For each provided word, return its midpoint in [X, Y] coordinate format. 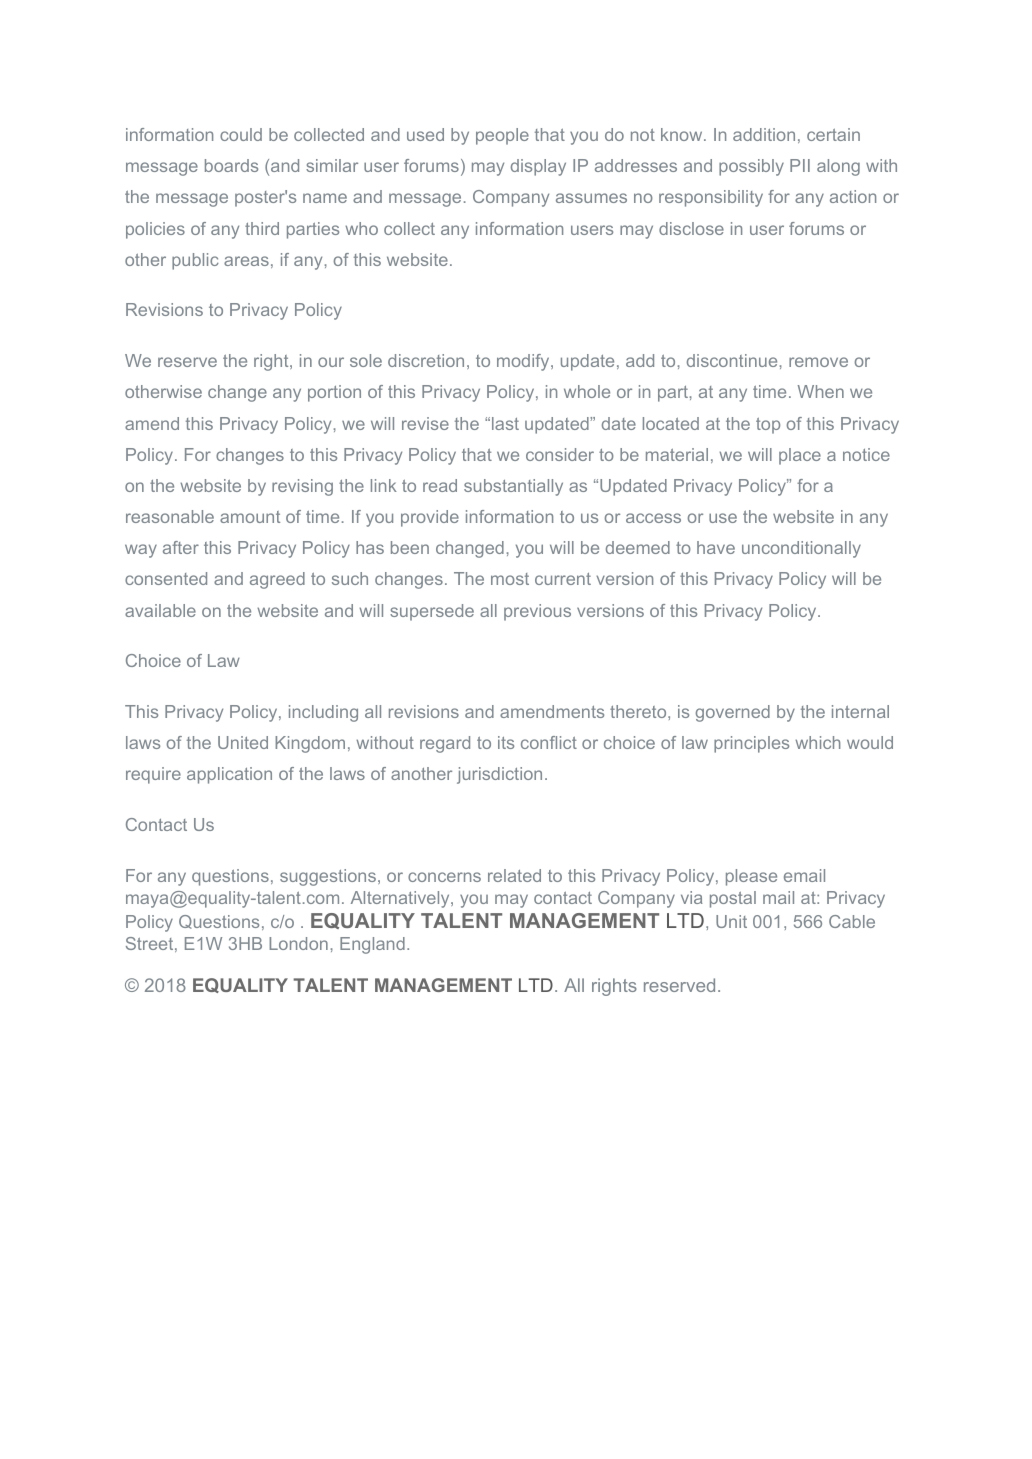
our [331, 362]
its [506, 742]
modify [524, 362]
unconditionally [801, 549]
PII [800, 165]
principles [751, 744]
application [229, 775]
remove [818, 362]
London [298, 943]
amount [250, 517]
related [514, 875]
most [510, 579]
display [538, 167]
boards [231, 165]
